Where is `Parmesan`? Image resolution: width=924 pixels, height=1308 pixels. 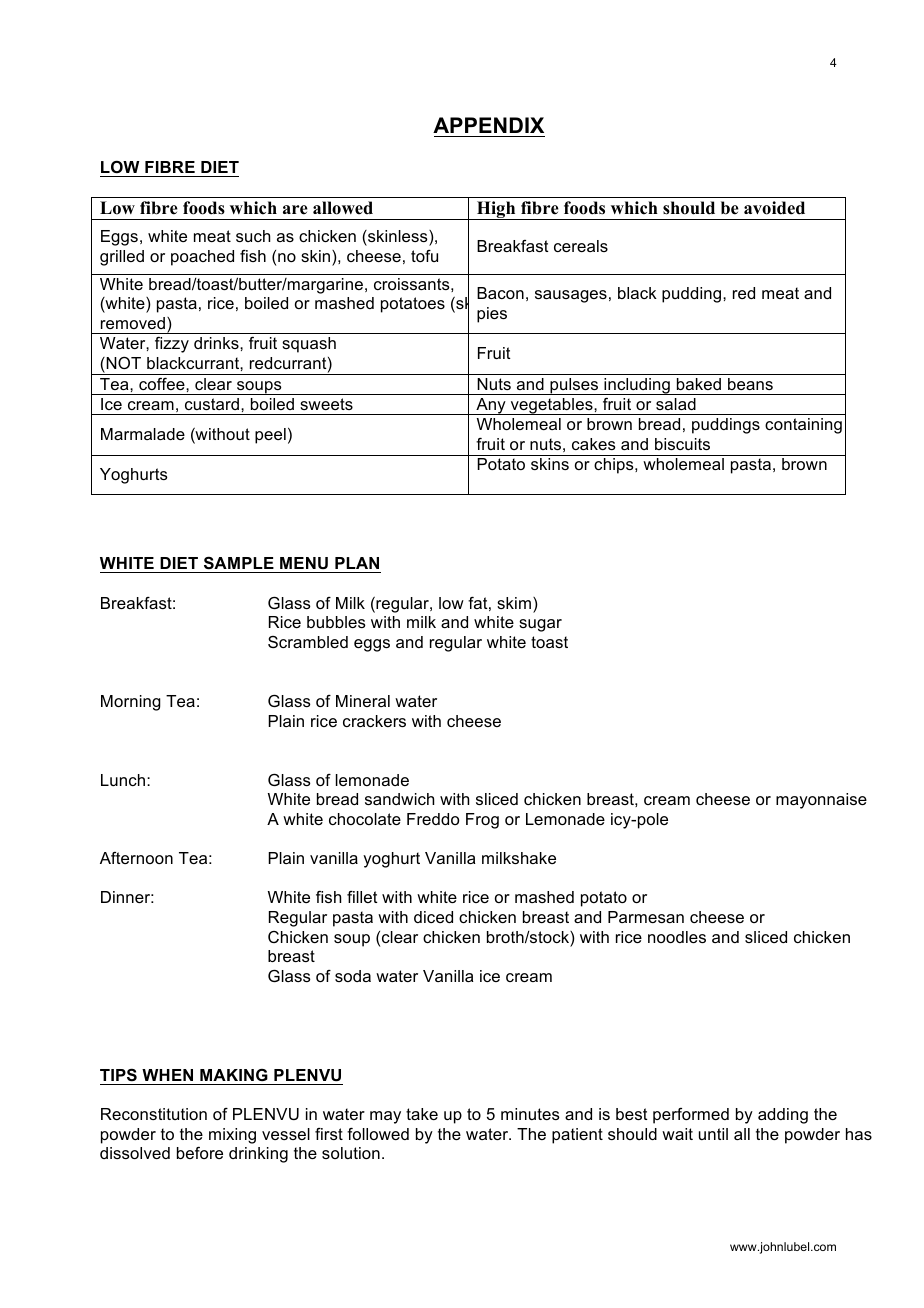
Parmesan is located at coordinates (646, 917).
